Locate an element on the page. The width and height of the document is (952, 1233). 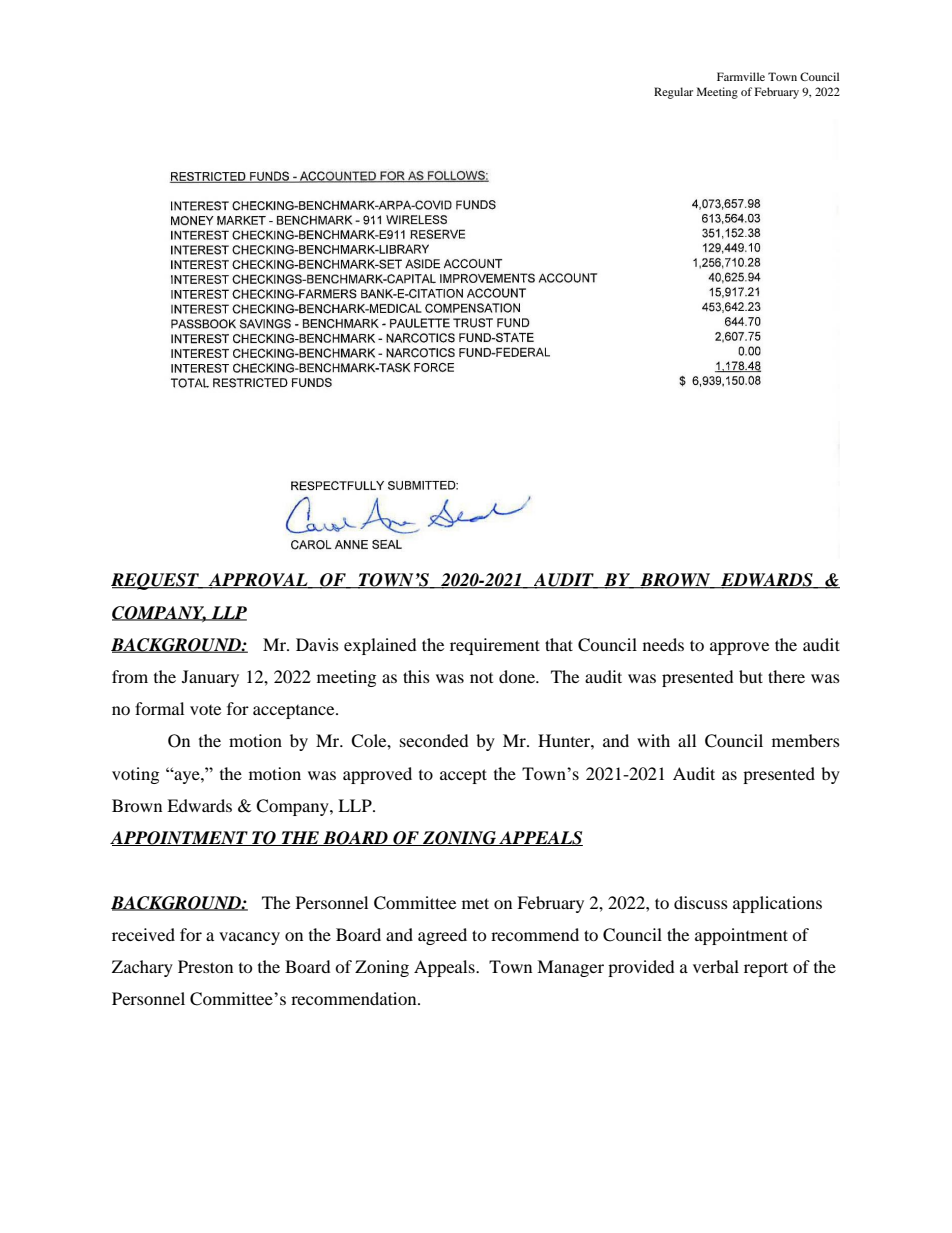
January is located at coordinates (210, 678).
